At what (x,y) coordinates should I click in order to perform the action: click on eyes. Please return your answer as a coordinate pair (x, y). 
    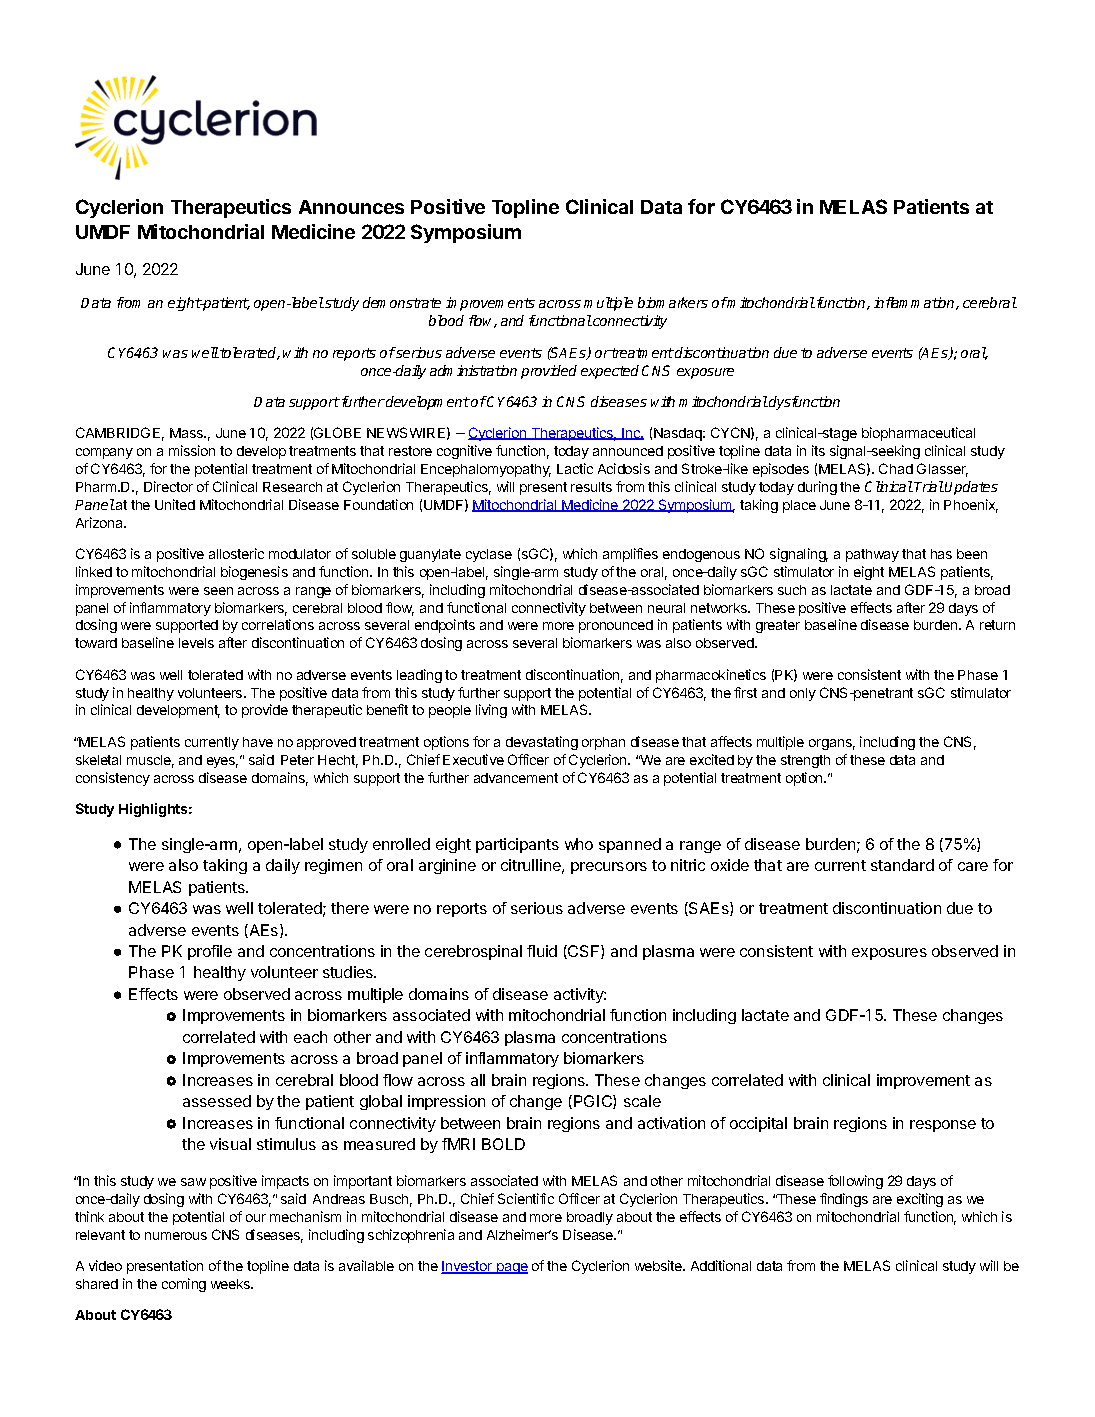
    Looking at the image, I should click on (222, 762).
